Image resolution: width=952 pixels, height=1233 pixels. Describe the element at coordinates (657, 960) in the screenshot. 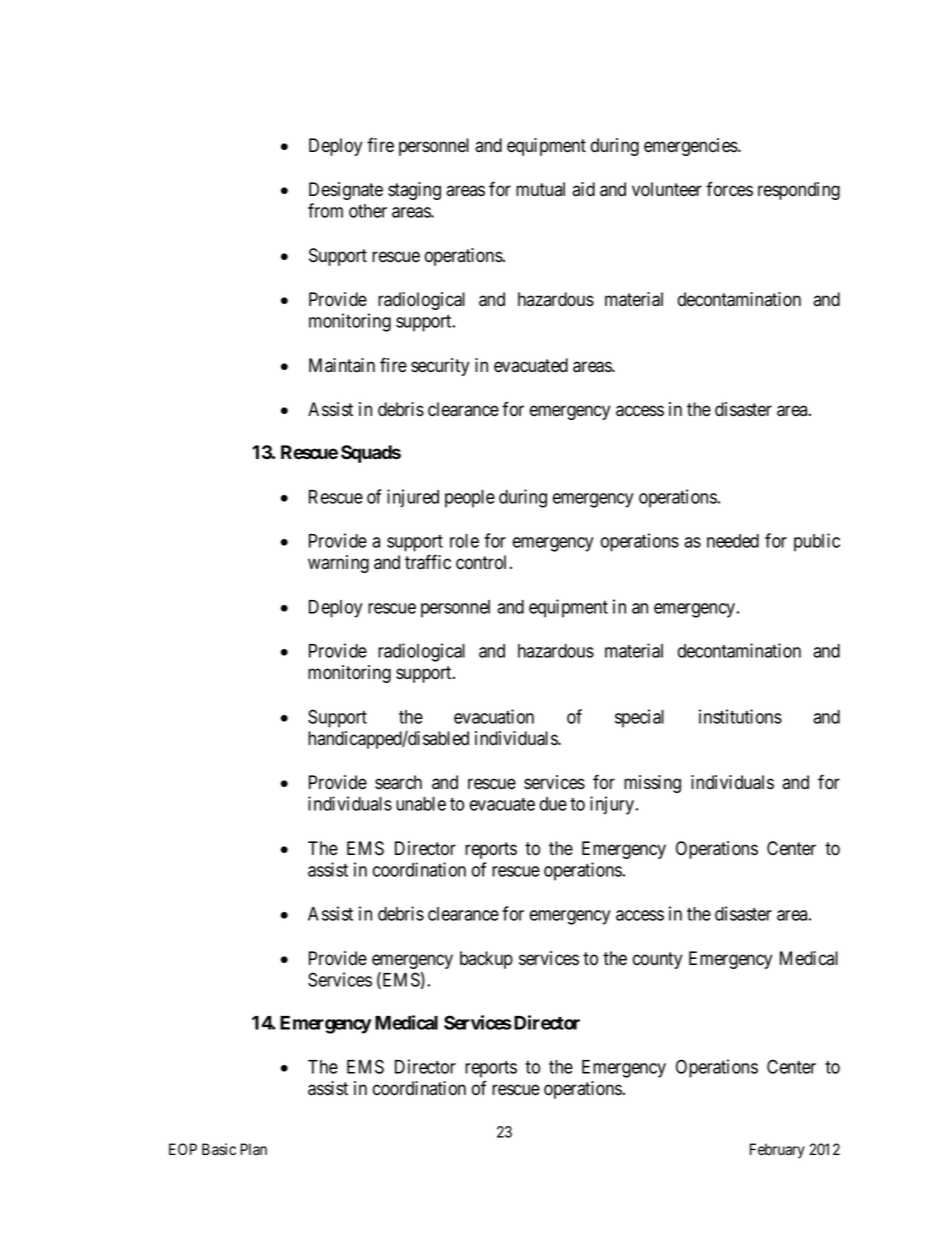

I see `county` at that location.
